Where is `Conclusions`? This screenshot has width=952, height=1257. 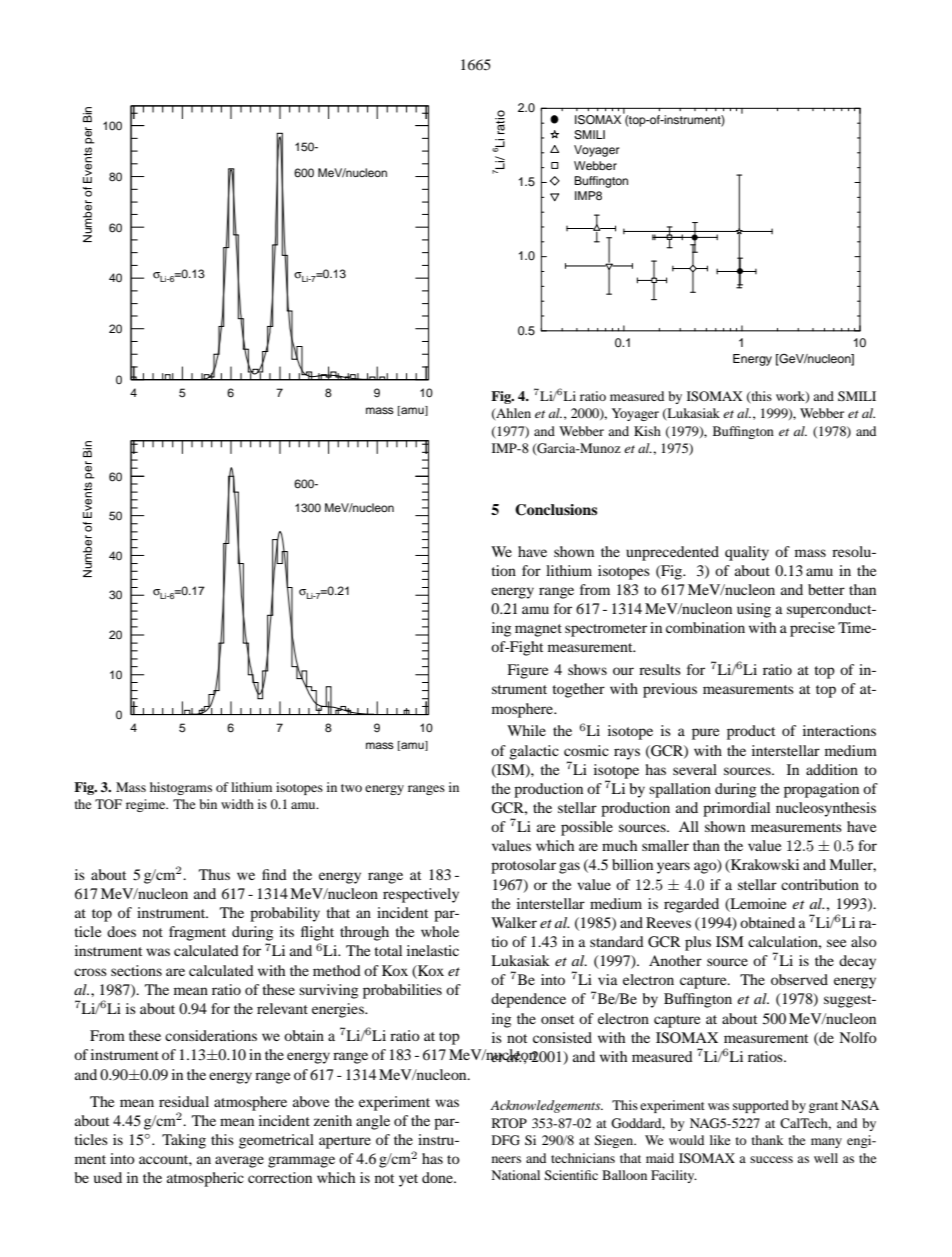 Conclusions is located at coordinates (556, 510).
